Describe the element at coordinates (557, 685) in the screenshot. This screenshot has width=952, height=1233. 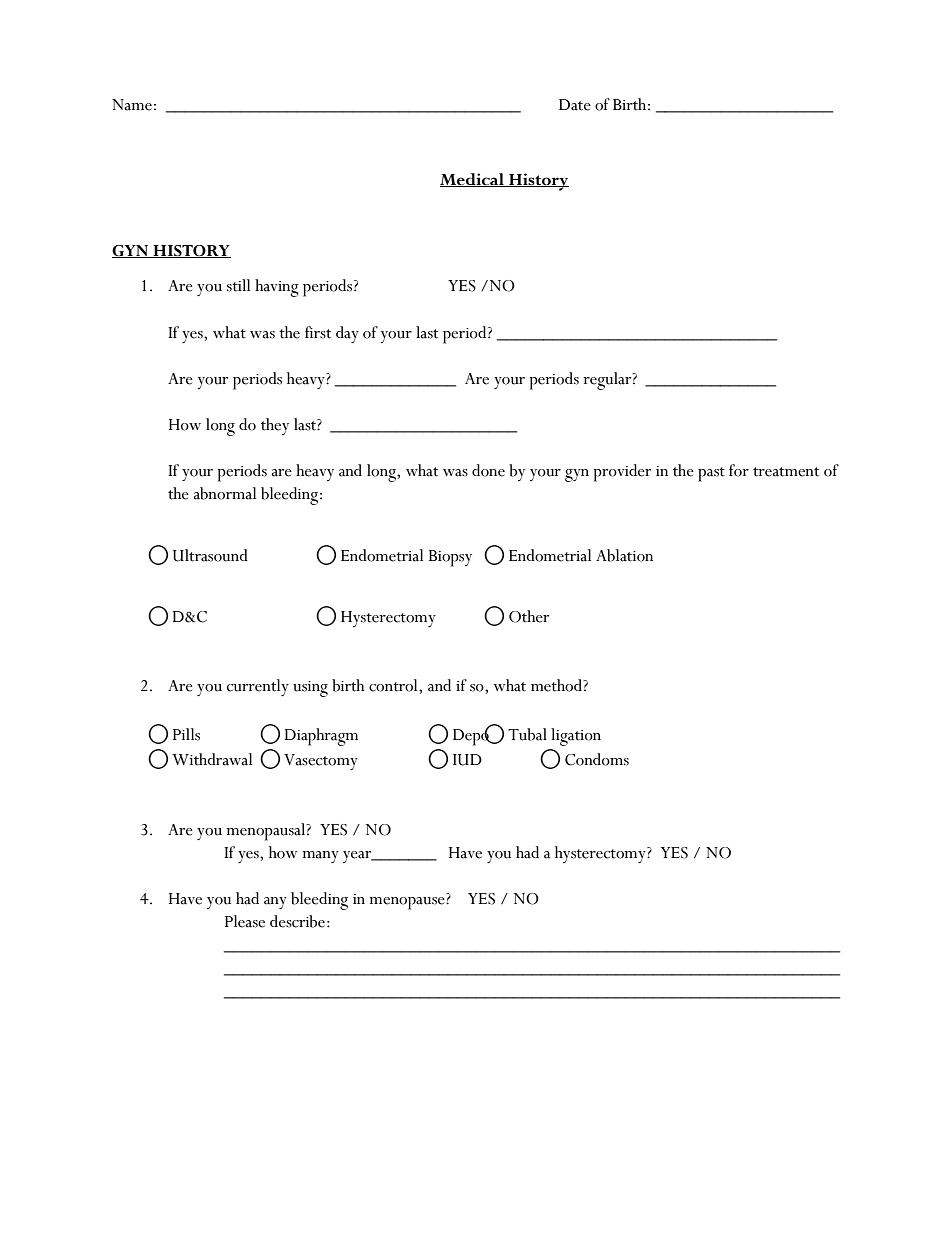
I see `method` at that location.
